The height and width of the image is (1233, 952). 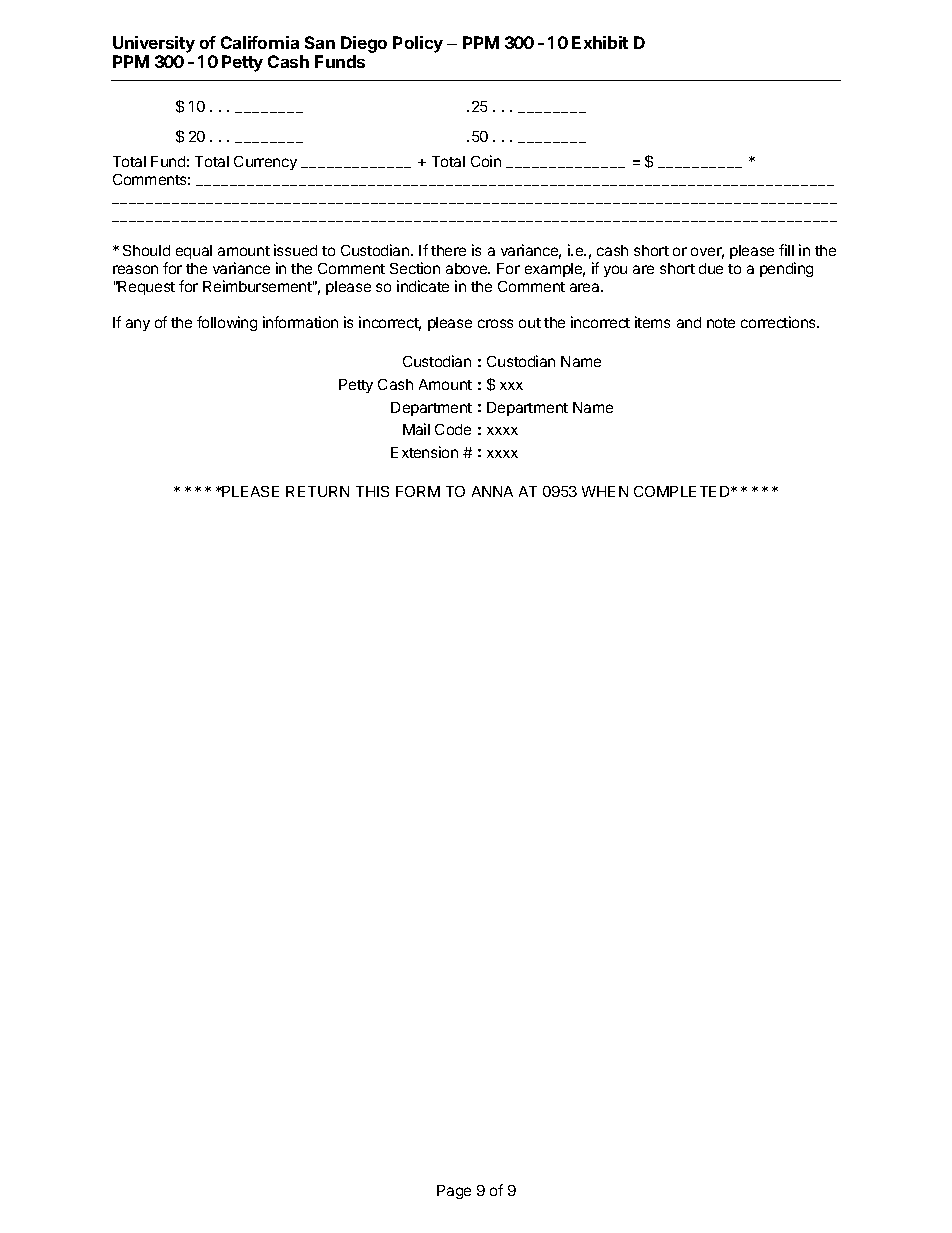 What do you see at coordinates (418, 44) in the image?
I see `Policy` at bounding box center [418, 44].
